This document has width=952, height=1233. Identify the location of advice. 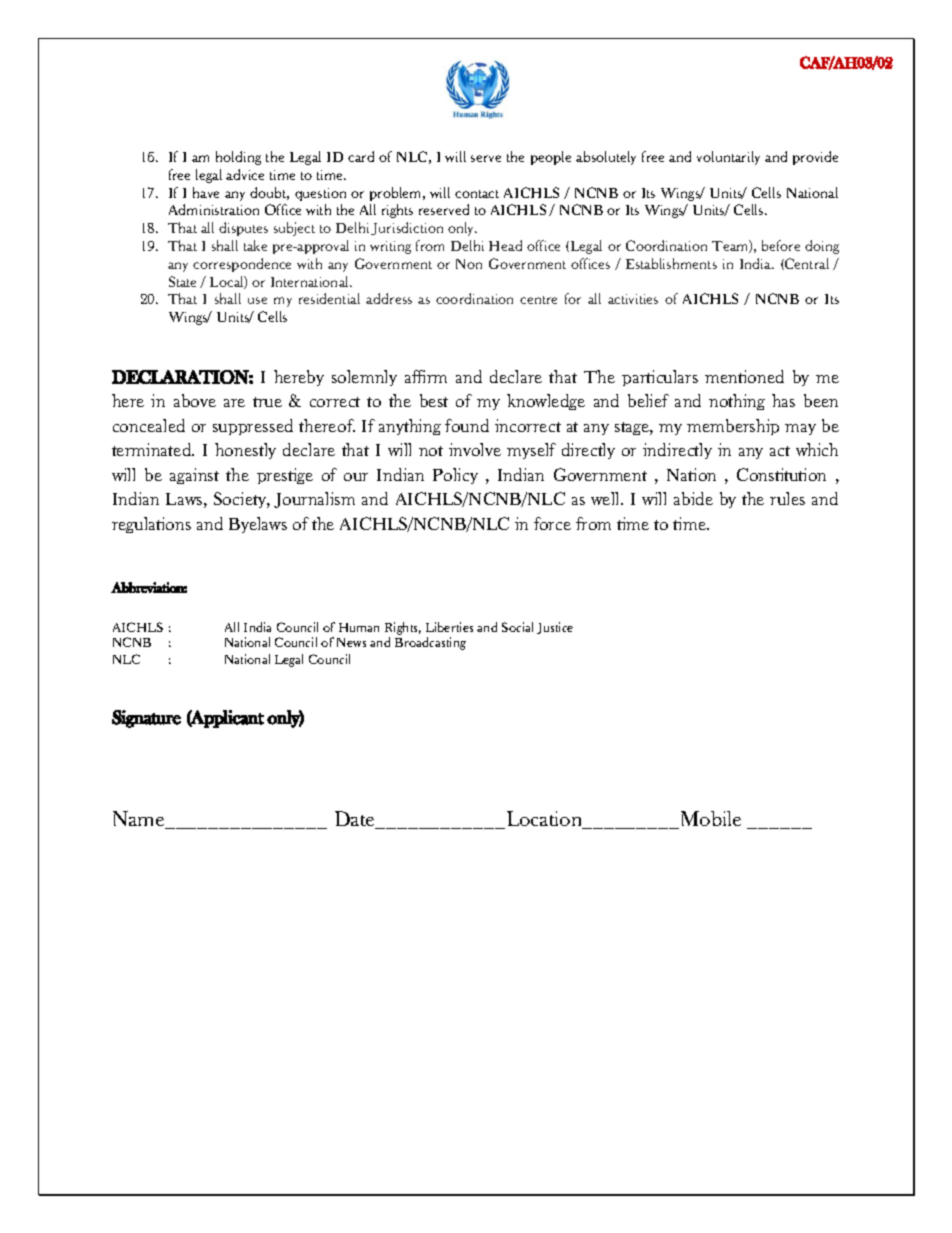
(245, 174).
